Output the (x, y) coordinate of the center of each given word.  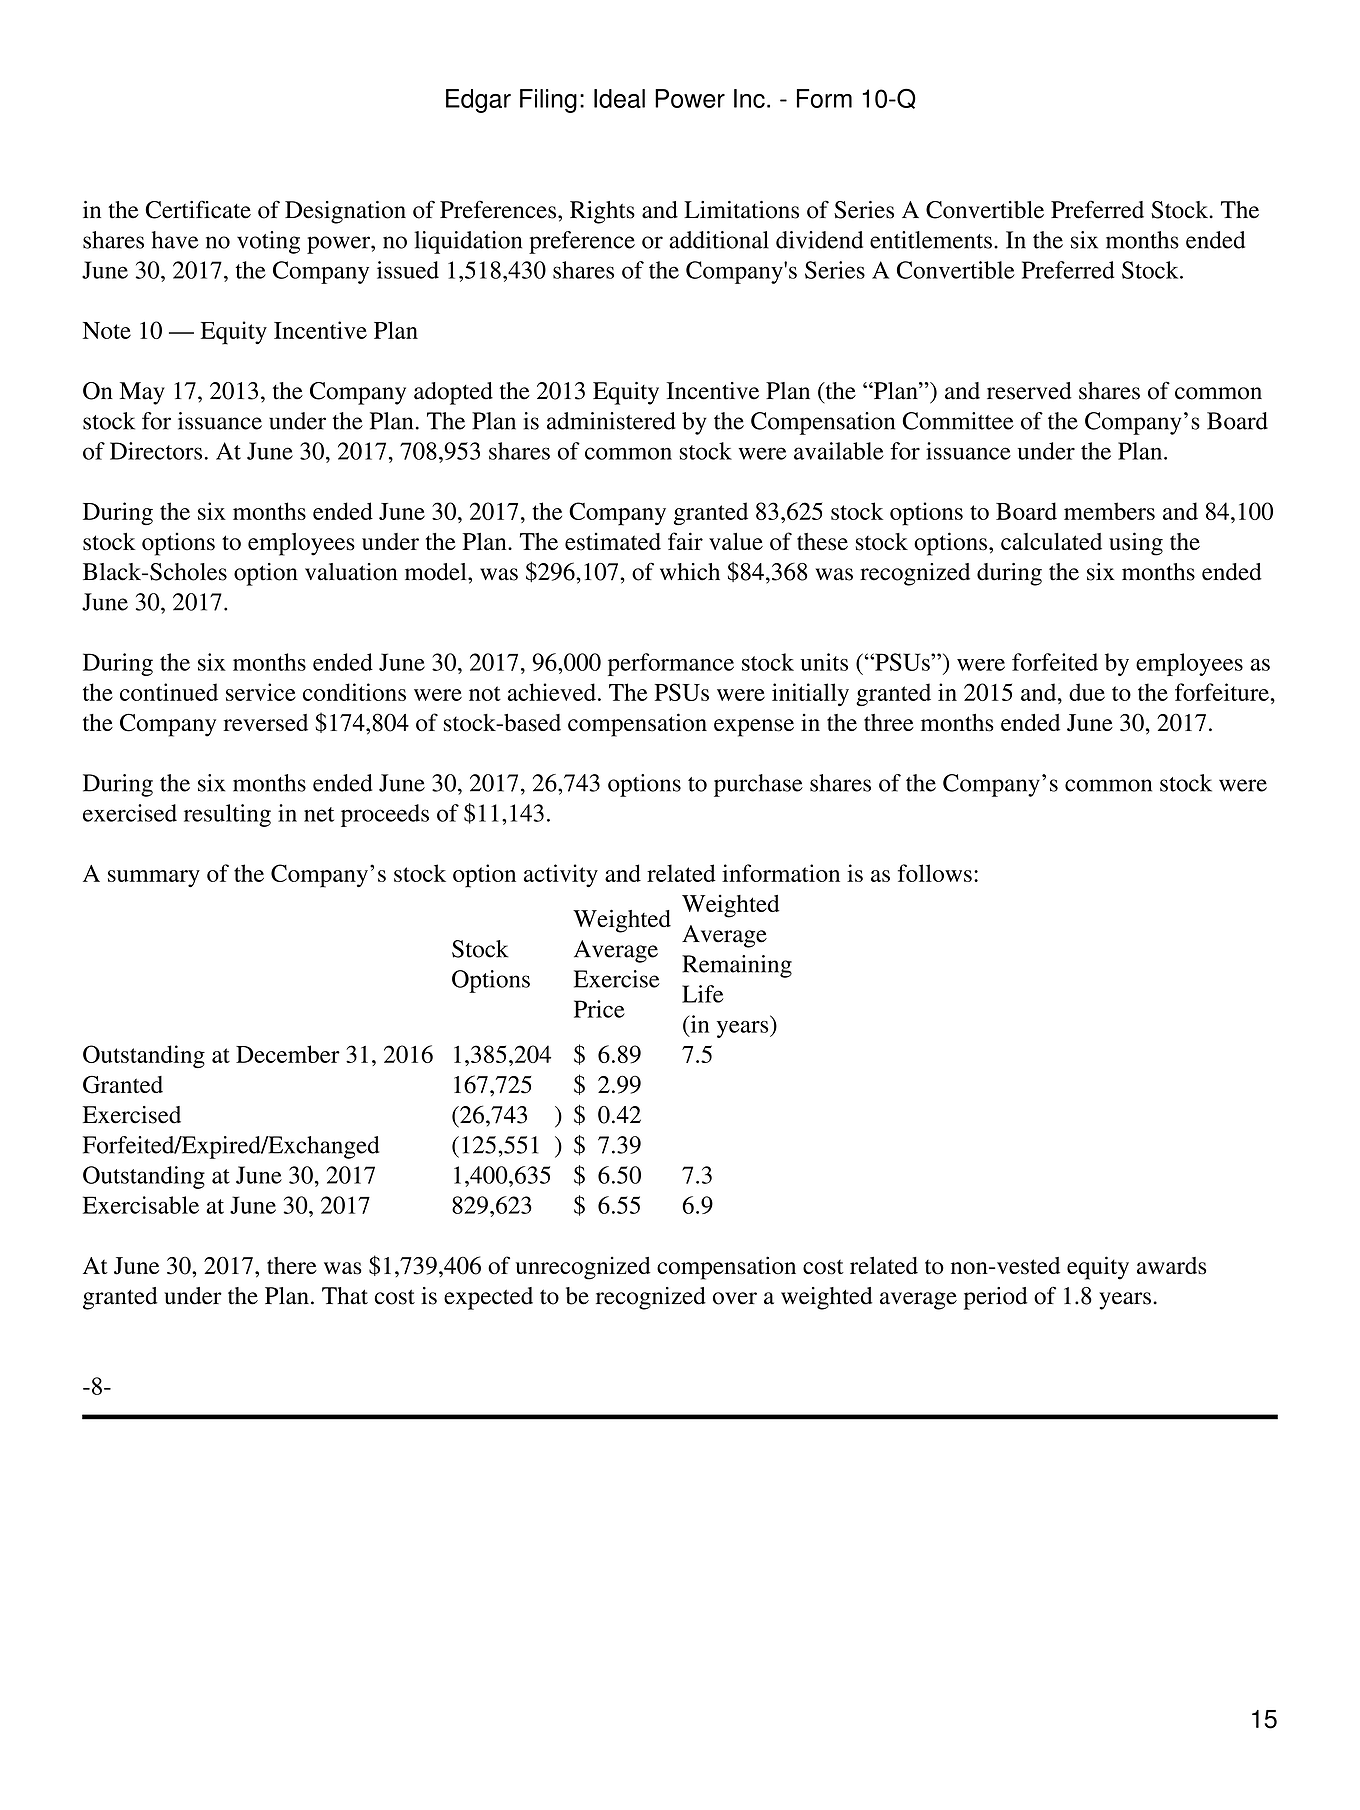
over (735, 1298)
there (292, 1265)
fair (685, 541)
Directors (156, 451)
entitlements (931, 240)
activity (561, 875)
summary (154, 878)
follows (935, 873)
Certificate (198, 209)
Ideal (619, 98)
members (1109, 511)
